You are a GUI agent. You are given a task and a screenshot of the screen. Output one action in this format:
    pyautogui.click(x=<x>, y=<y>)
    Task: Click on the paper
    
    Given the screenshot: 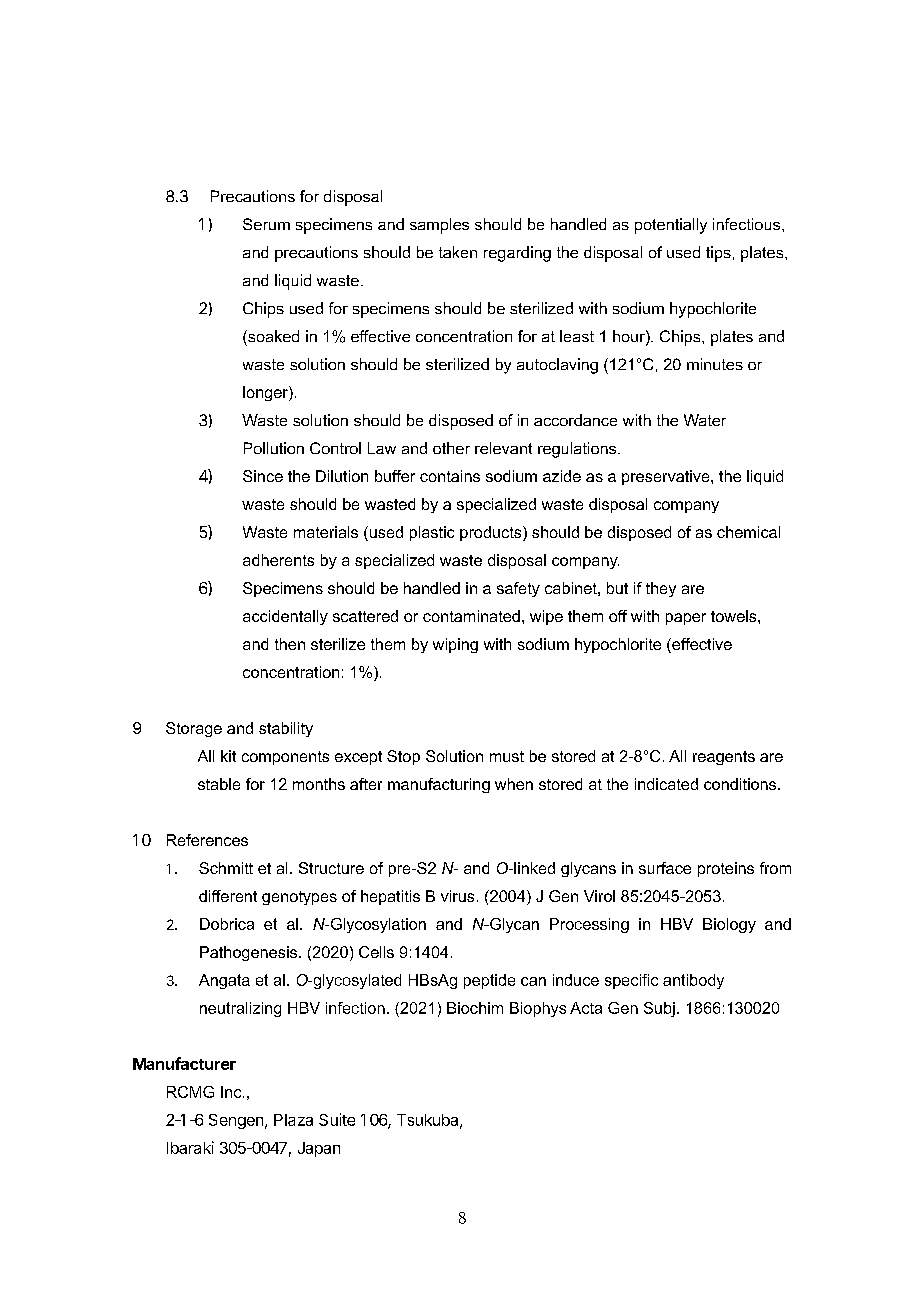 What is the action you would take?
    pyautogui.click(x=686, y=619)
